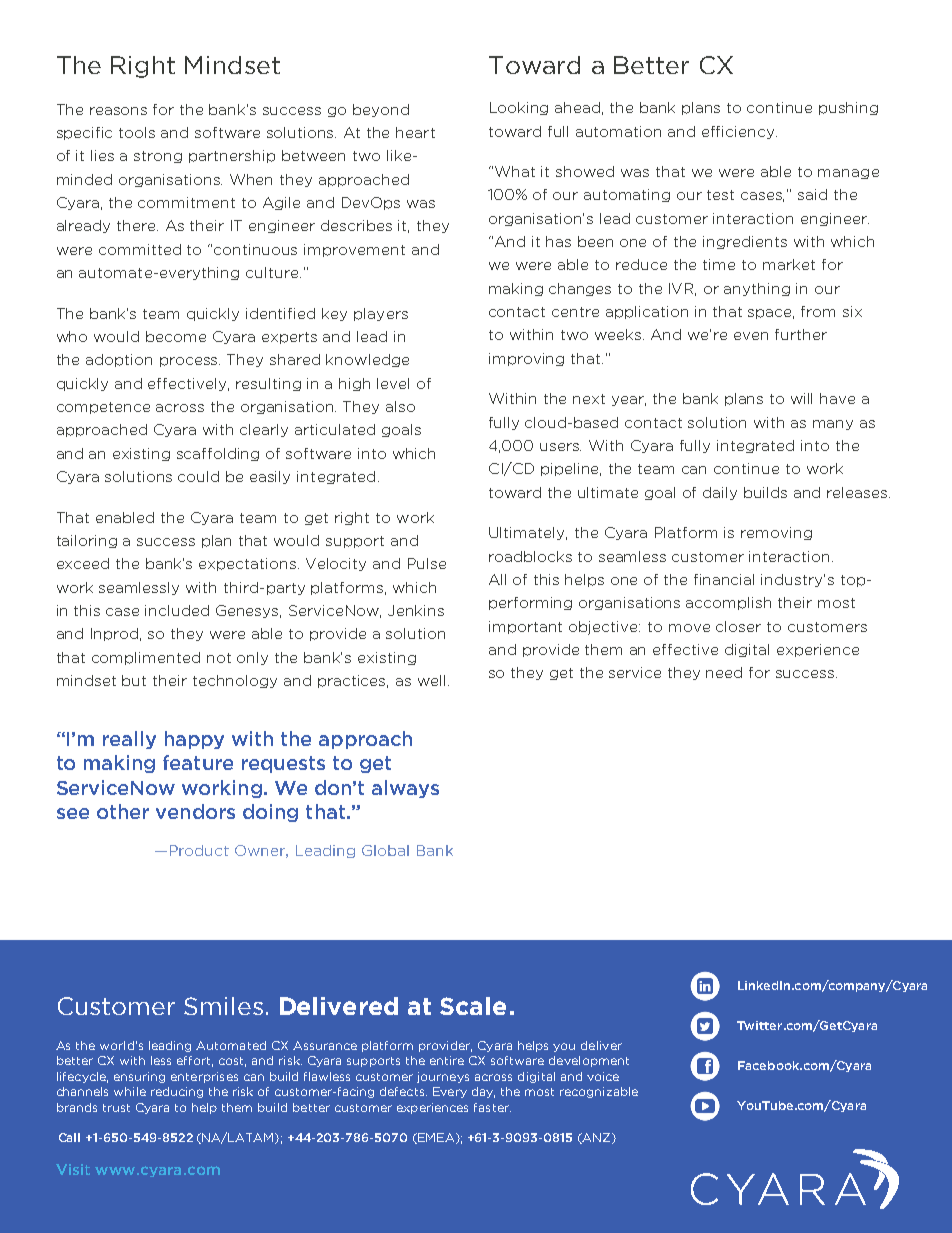 The height and width of the document is (1233, 952). Describe the element at coordinates (195, 811) in the document. I see `vendors` at that location.
